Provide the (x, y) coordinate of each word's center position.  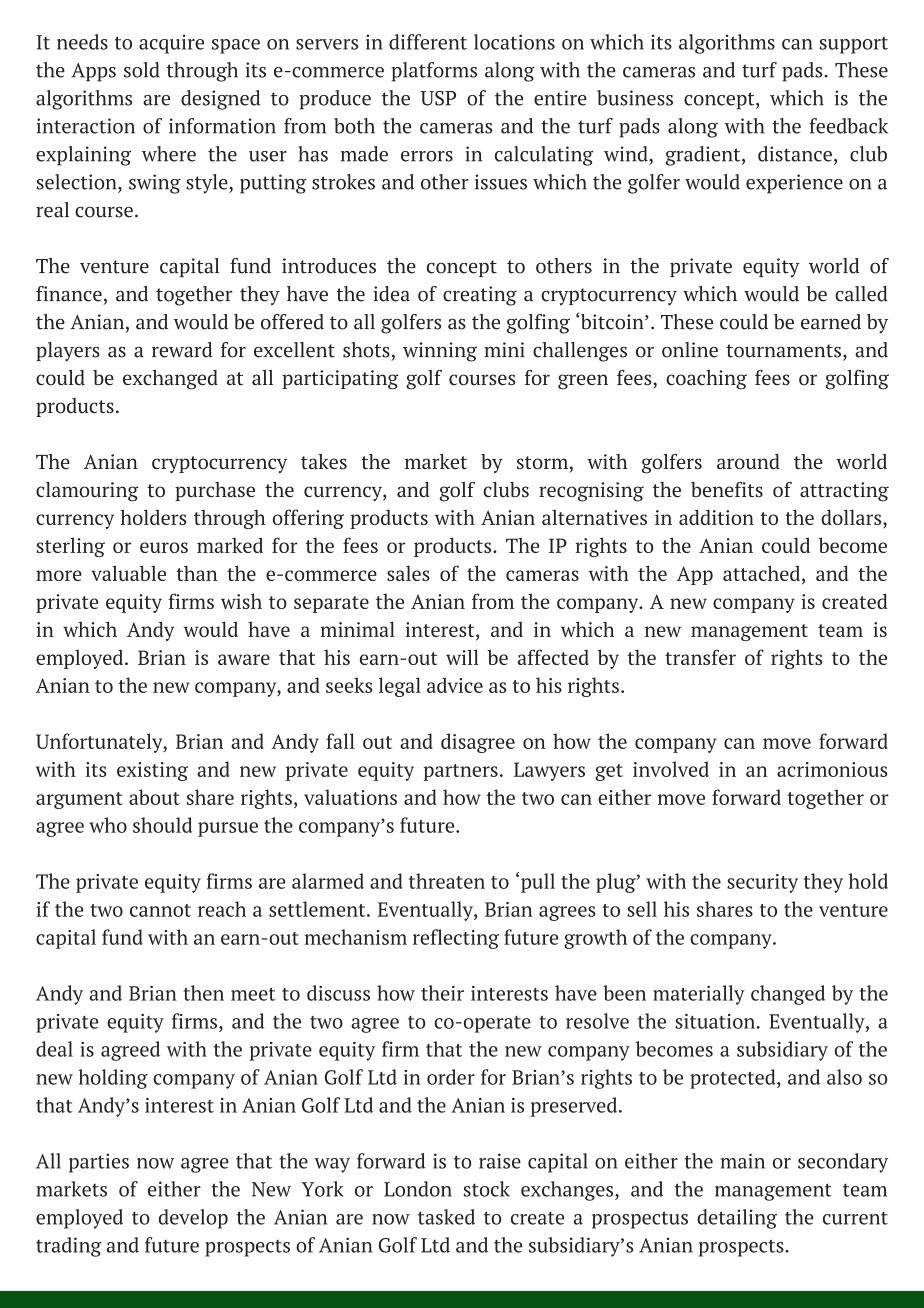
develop (193, 1219)
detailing (737, 1219)
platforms (434, 72)
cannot (160, 910)
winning (440, 352)
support (853, 45)
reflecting (456, 939)
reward (182, 350)
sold (142, 70)
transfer (700, 657)
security (762, 883)
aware (244, 659)
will (462, 657)
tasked (446, 1217)
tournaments (783, 351)
